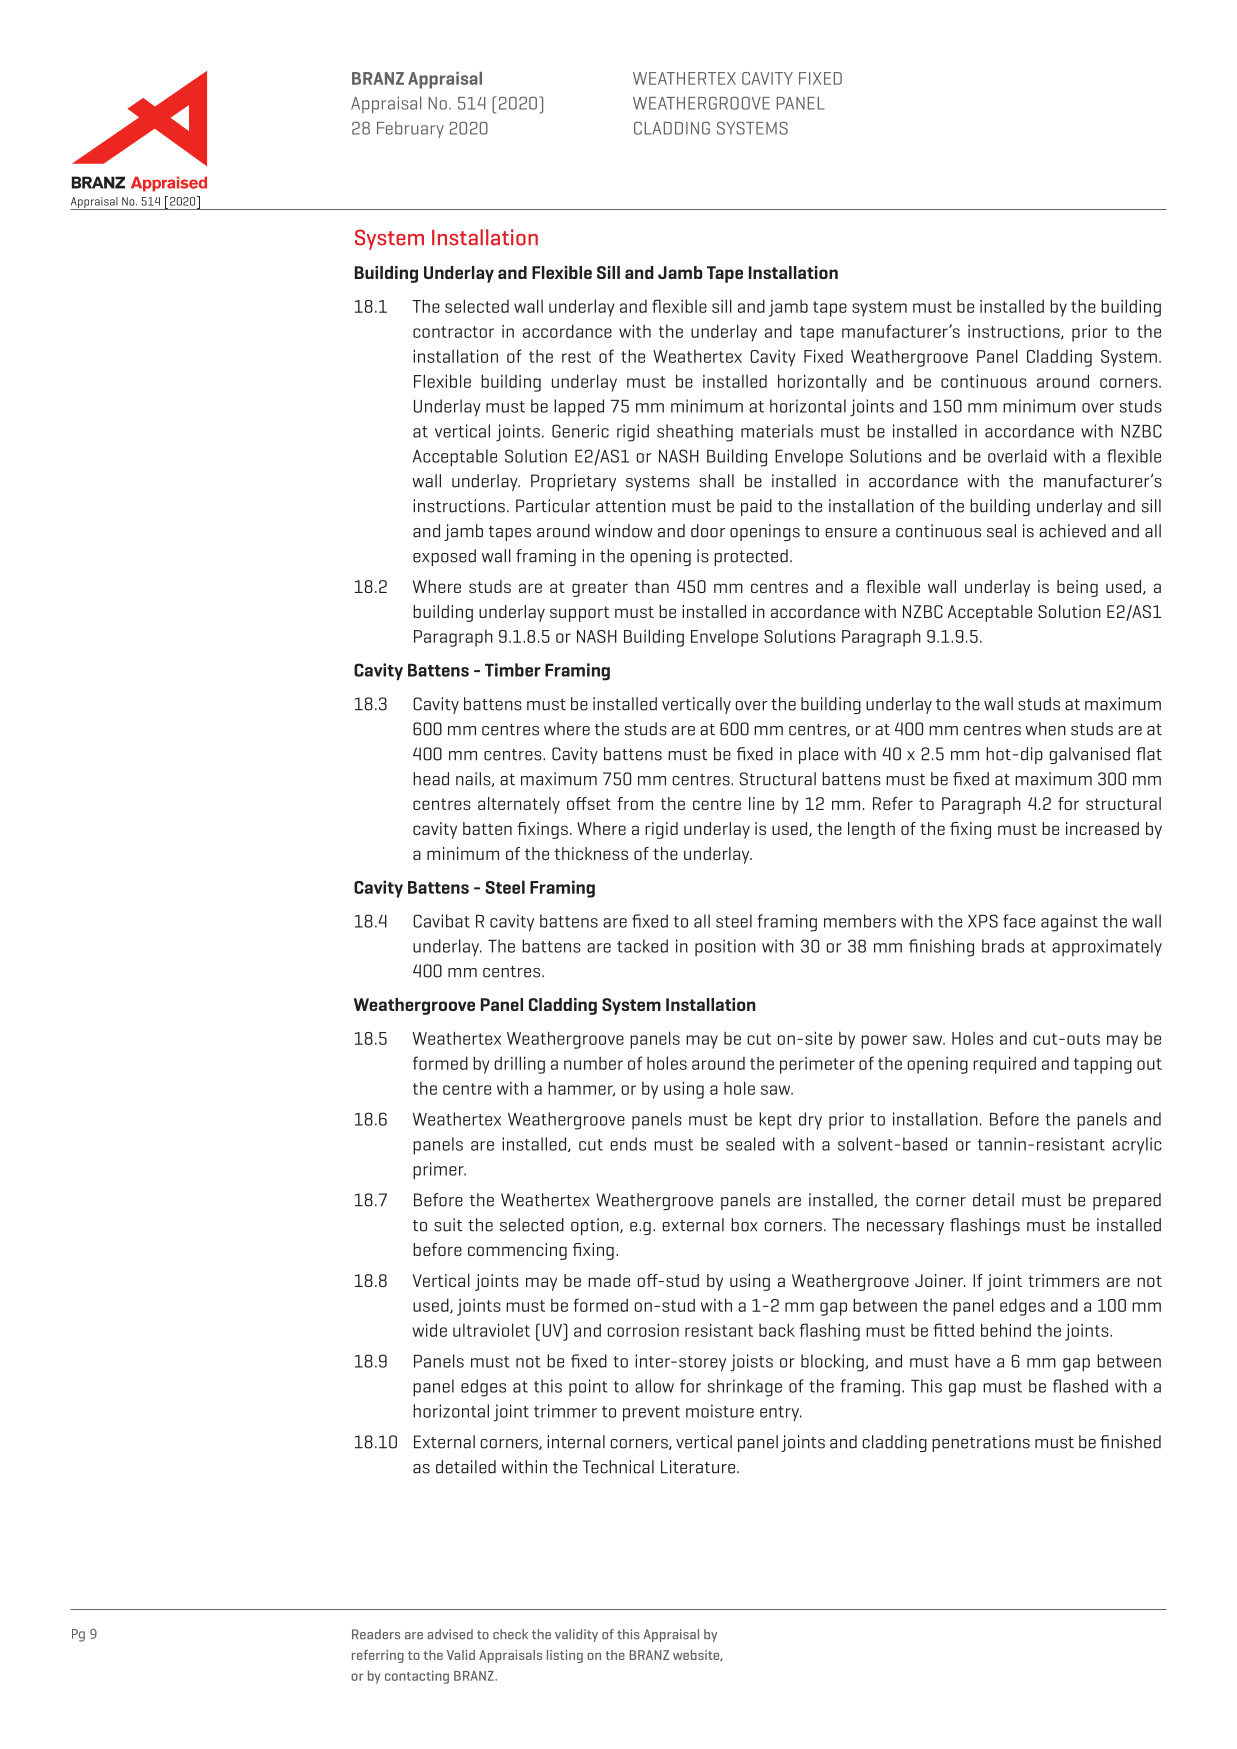  Describe the element at coordinates (744, 1225) in the page. I see `box` at that location.
